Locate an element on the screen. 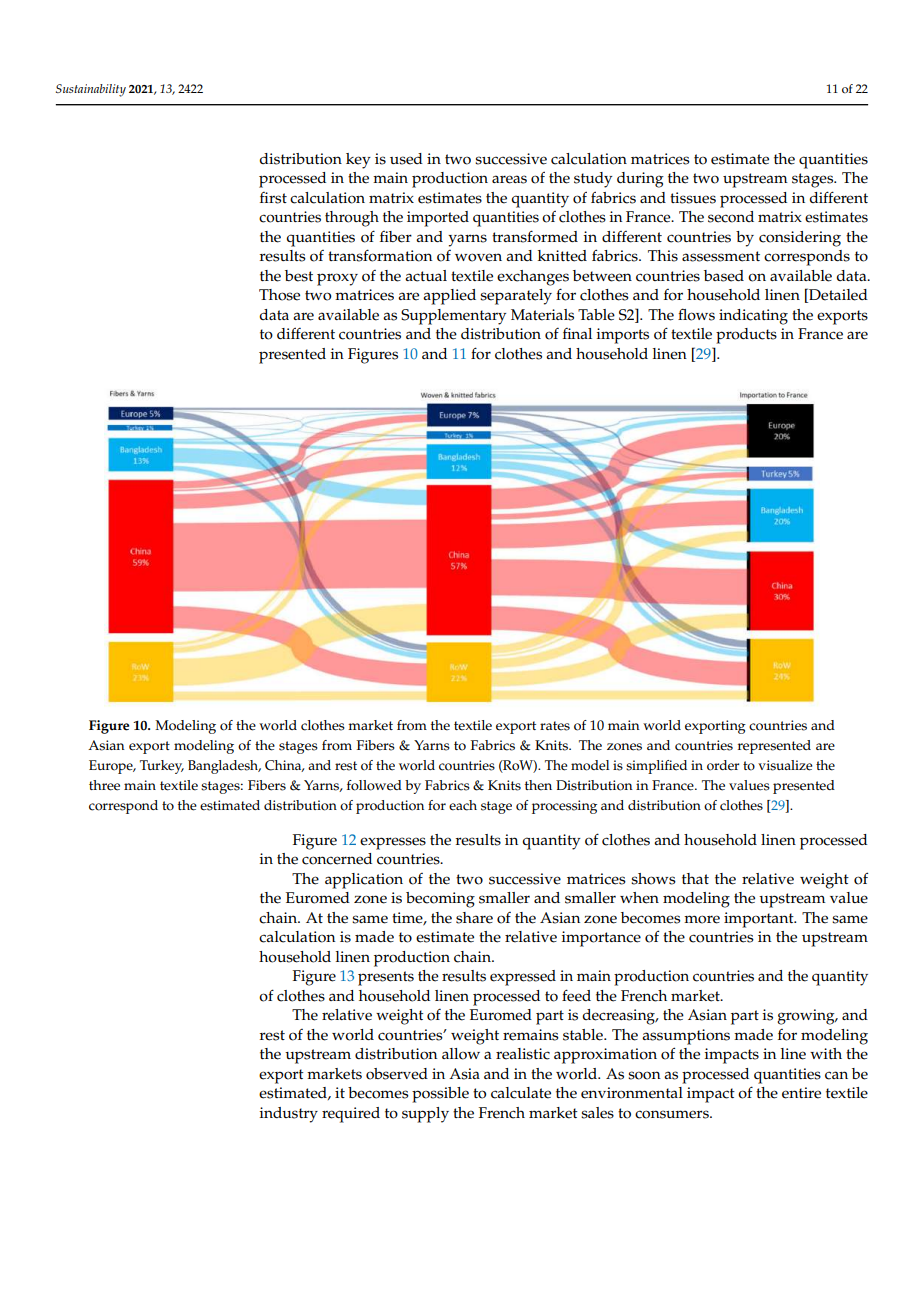  industry is located at coordinates (289, 1115).
